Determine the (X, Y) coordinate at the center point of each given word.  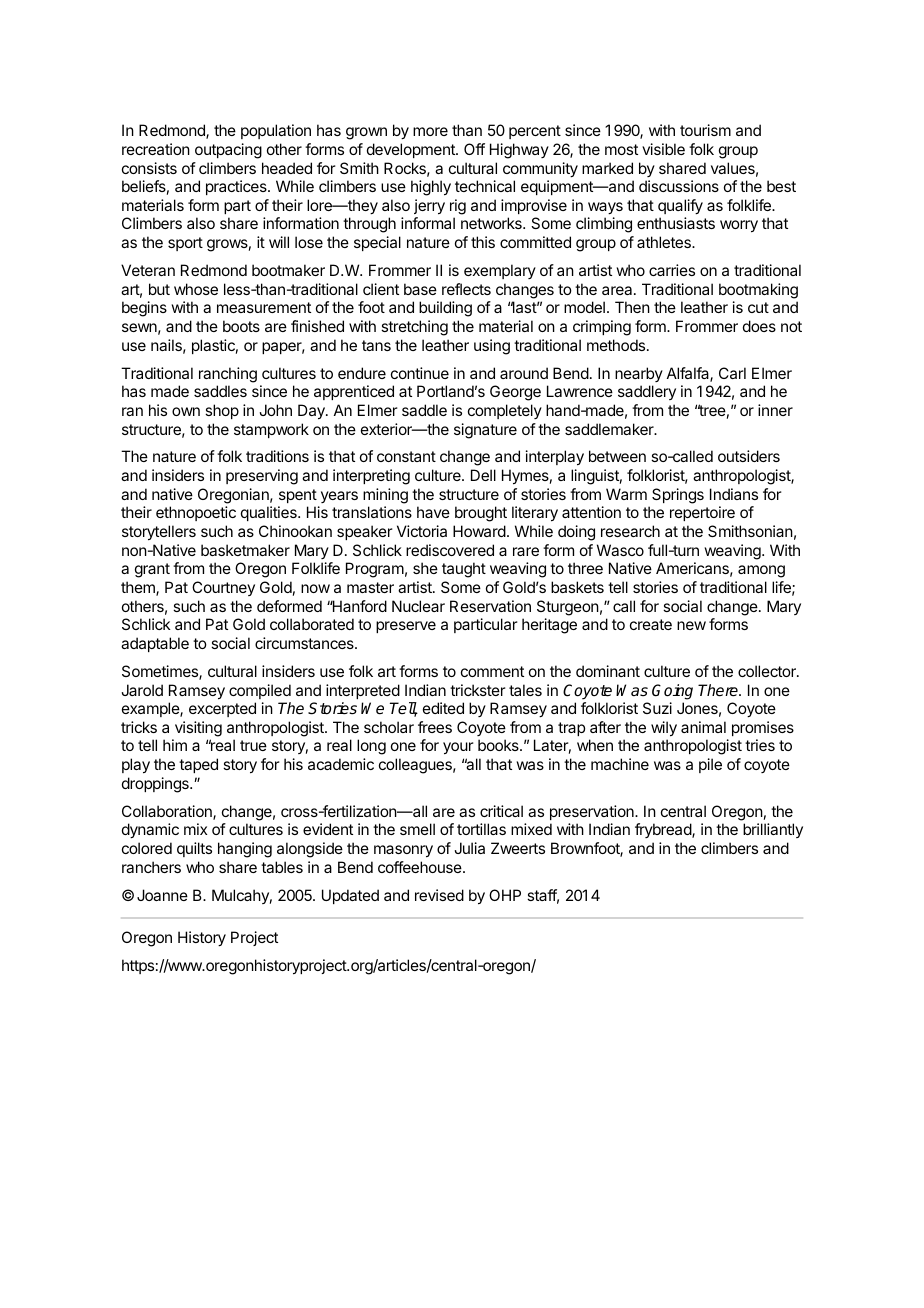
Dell (483, 475)
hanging (245, 850)
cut (758, 307)
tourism (705, 130)
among (761, 571)
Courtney (223, 588)
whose (196, 289)
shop (222, 411)
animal (703, 727)
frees (435, 727)
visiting (198, 729)
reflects (466, 289)
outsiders (749, 456)
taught (464, 570)
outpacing (228, 151)
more (430, 131)
